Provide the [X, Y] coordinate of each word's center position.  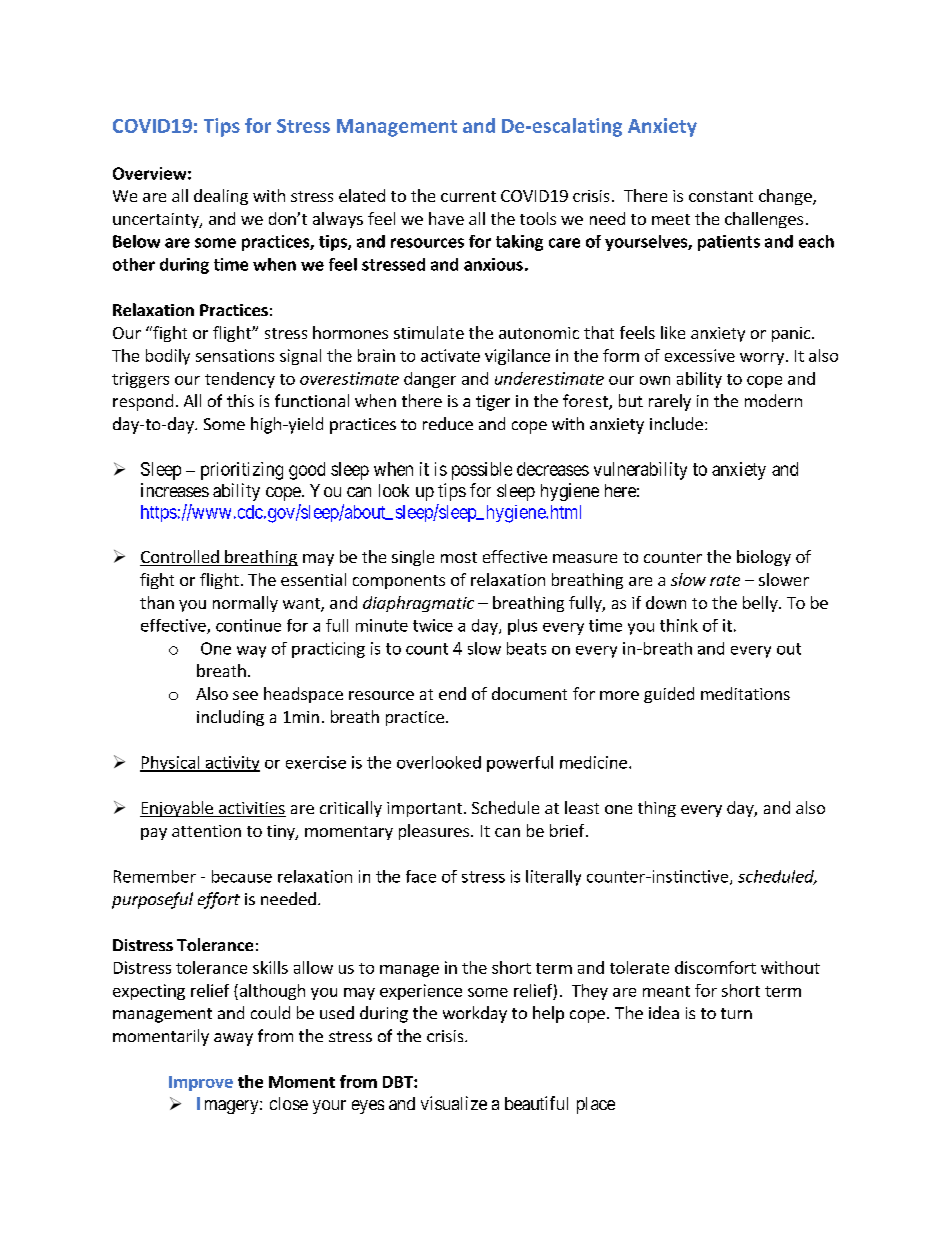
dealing [221, 197]
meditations [745, 693]
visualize [454, 1103]
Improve [201, 1083]
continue [248, 625]
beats [526, 648]
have [446, 218]
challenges [764, 220]
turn [736, 1013]
